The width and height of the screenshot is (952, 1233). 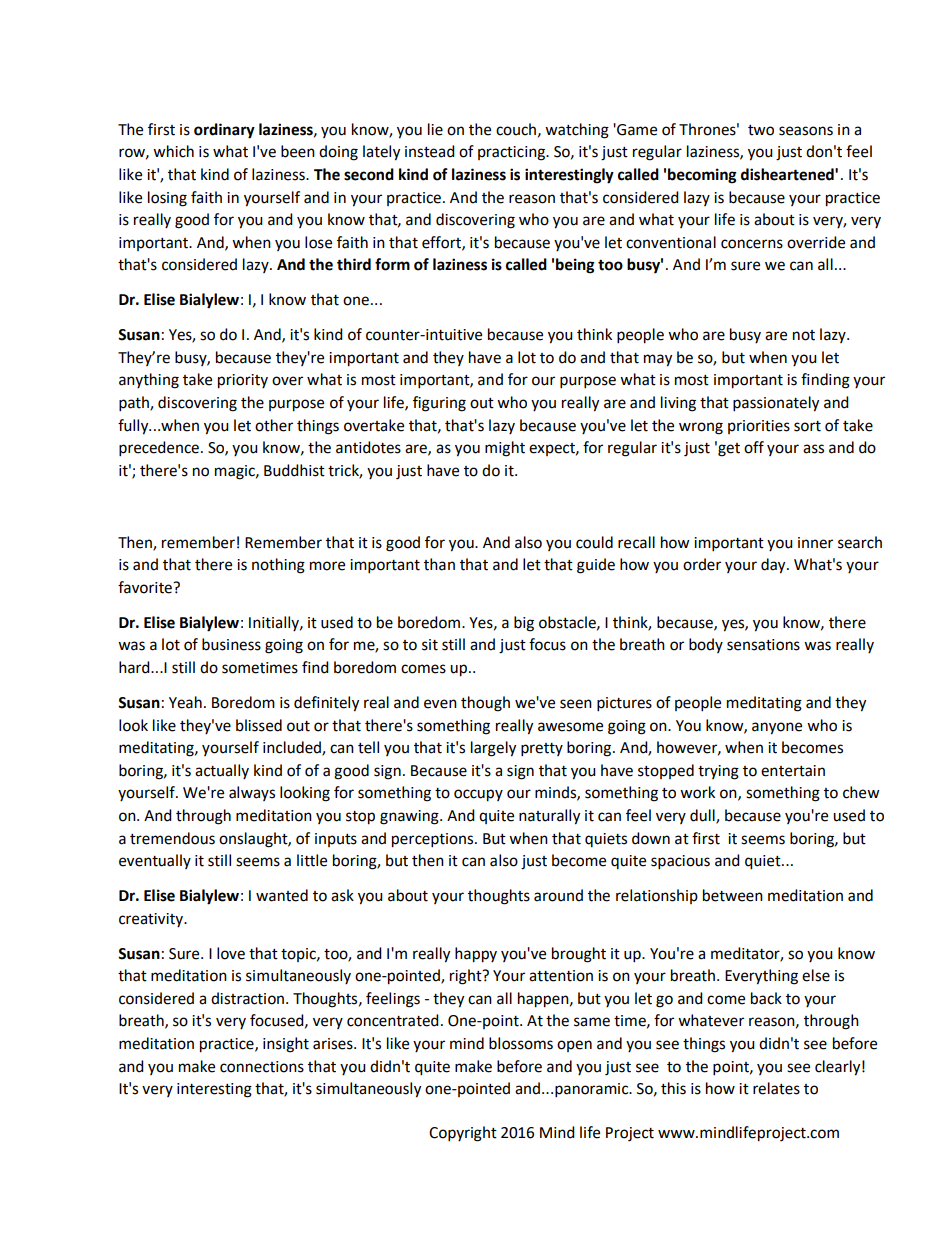 What do you see at coordinates (763, 645) in the screenshot?
I see `sensations` at bounding box center [763, 645].
